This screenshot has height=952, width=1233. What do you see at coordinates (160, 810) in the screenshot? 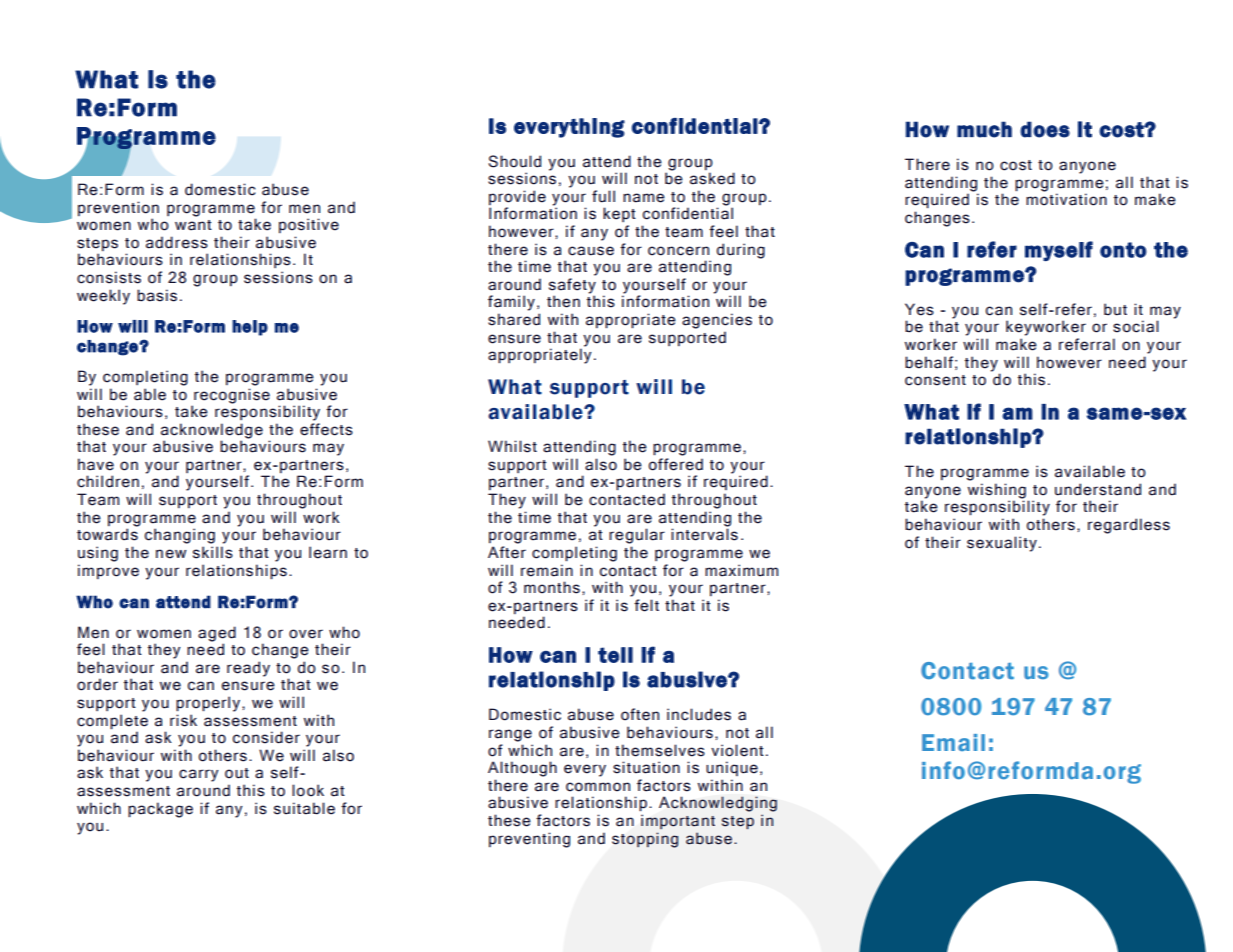
I see `package` at bounding box center [160, 810].
